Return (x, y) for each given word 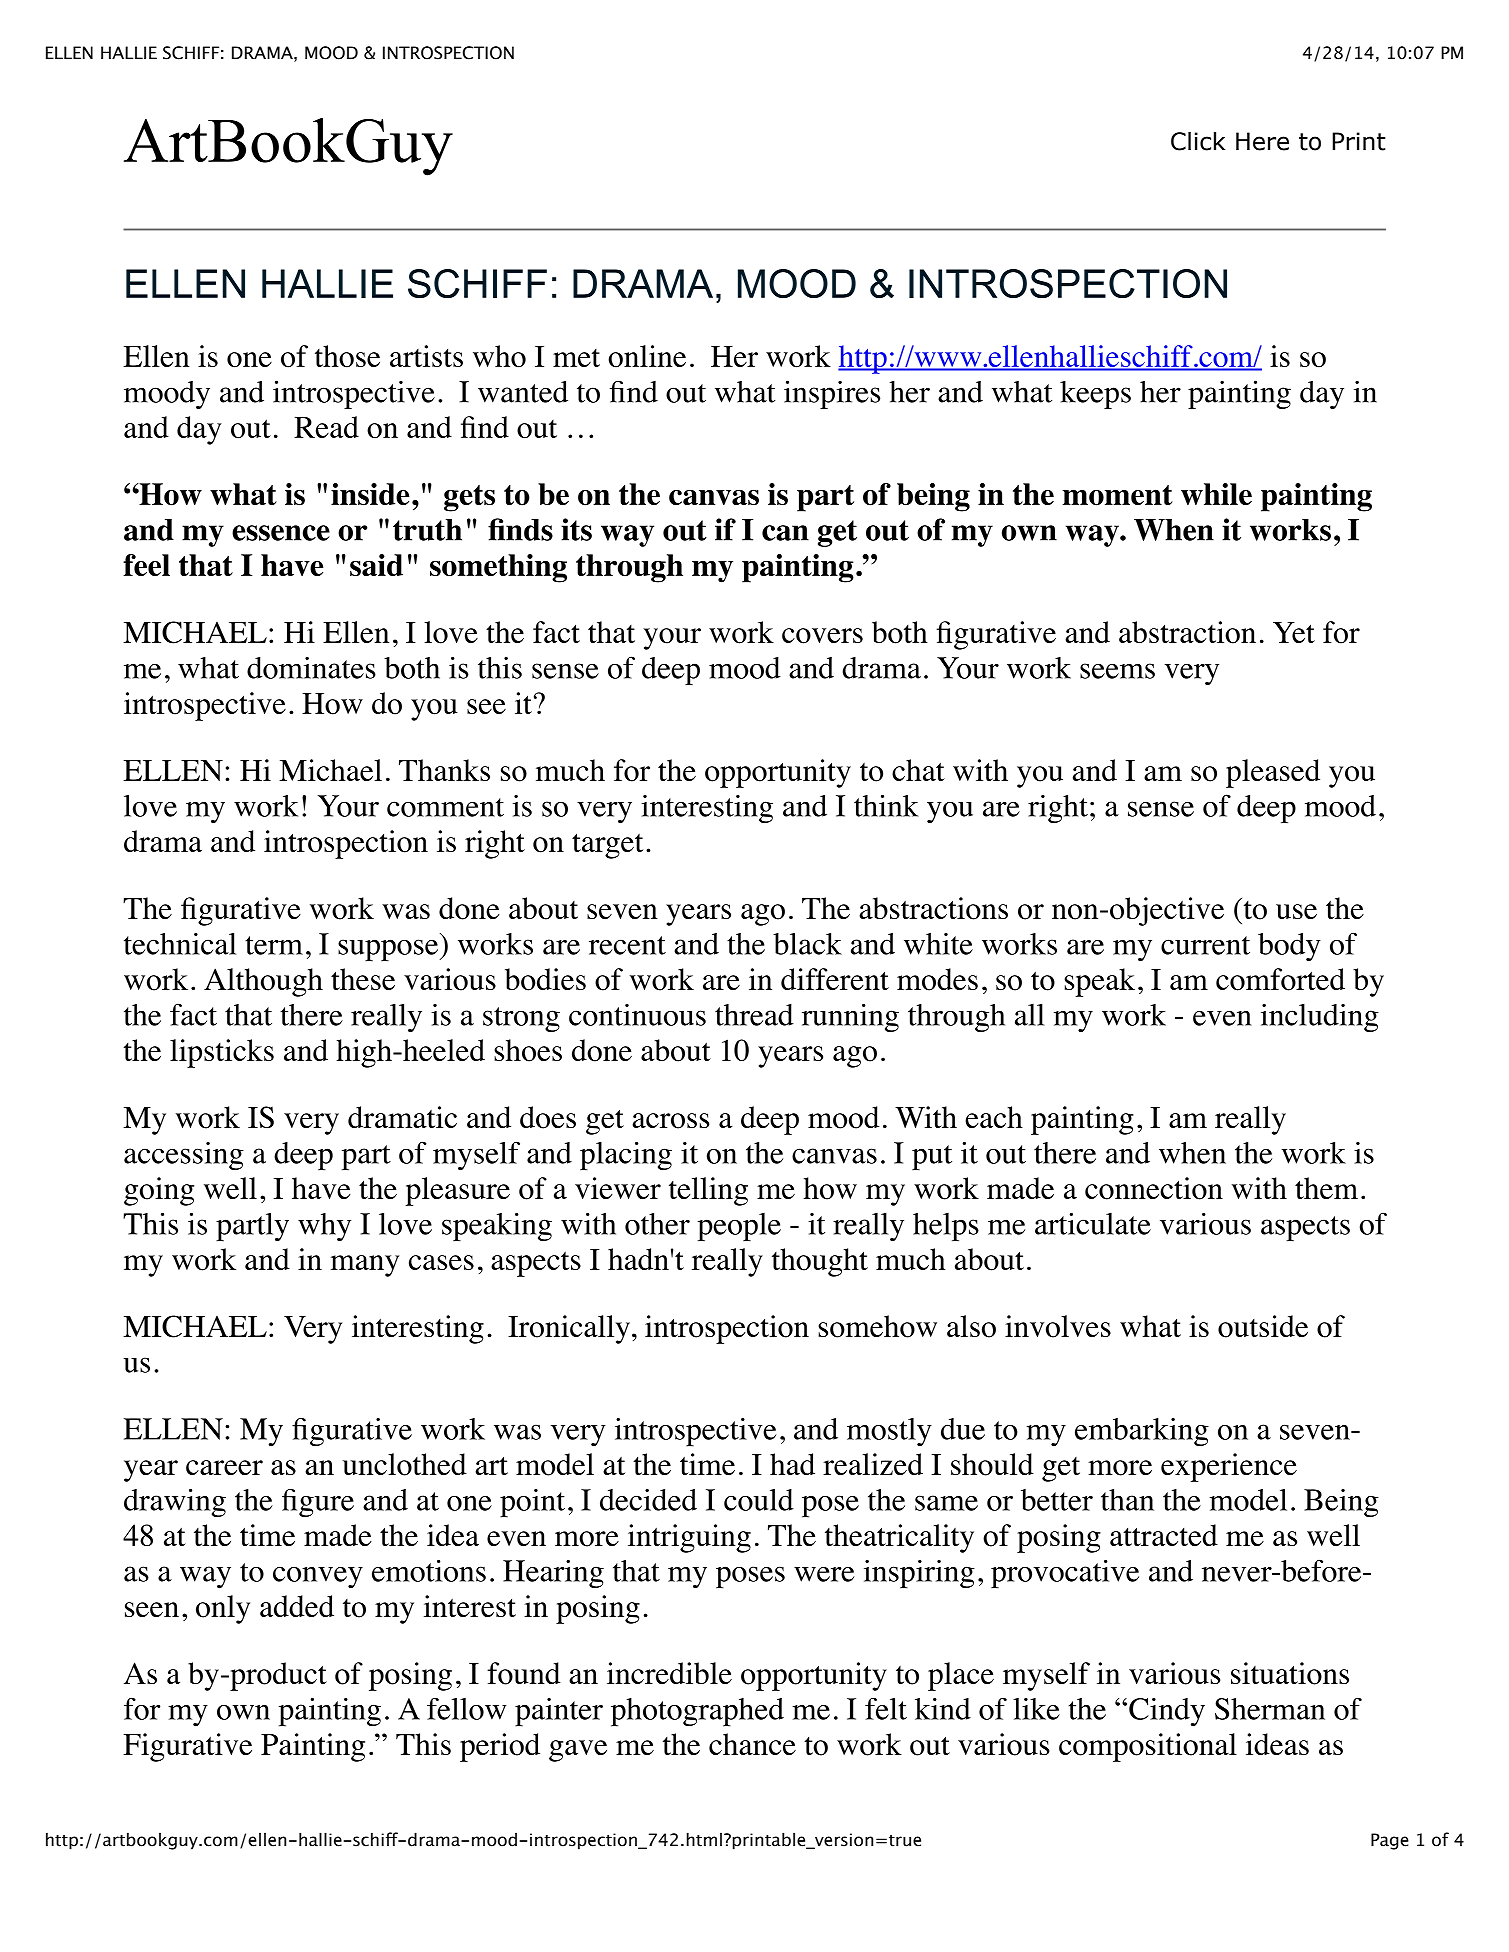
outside (1263, 1326)
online (647, 356)
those (347, 356)
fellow (466, 1709)
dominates (311, 668)
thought (820, 1262)
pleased (1273, 773)
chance (752, 1744)
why (324, 1227)
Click (1198, 141)
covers (822, 636)
